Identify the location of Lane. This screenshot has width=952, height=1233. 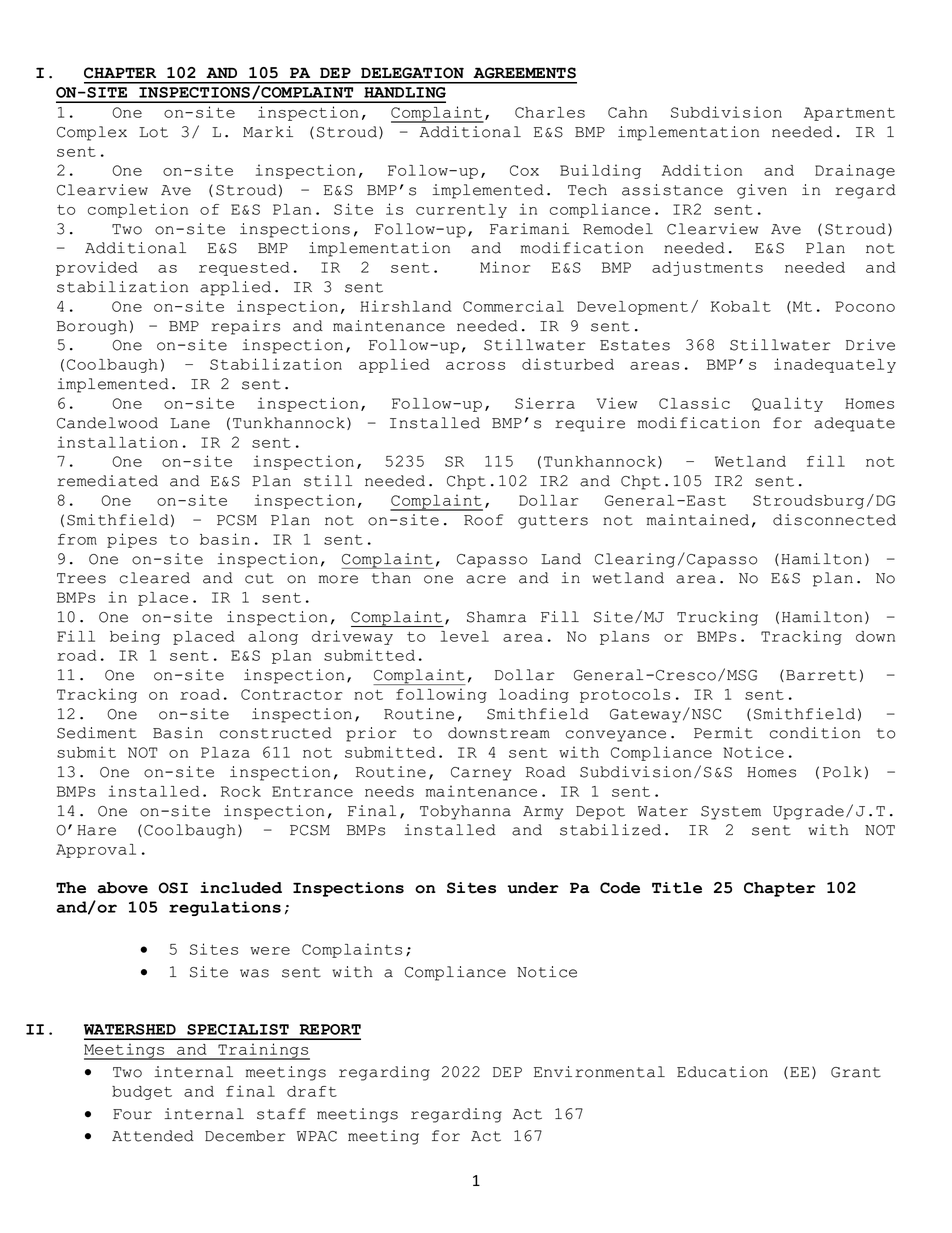
(190, 423).
